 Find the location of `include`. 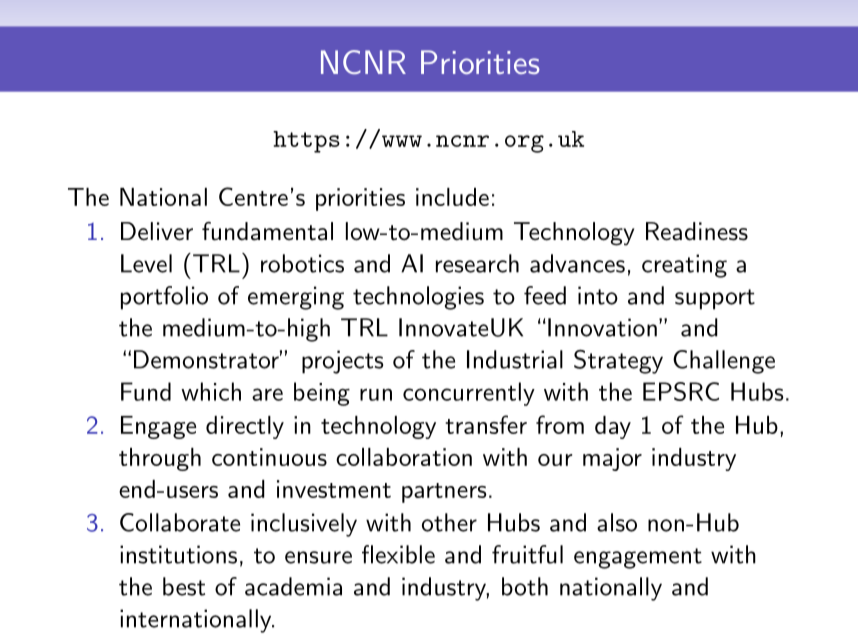

include is located at coordinates (452, 197).
